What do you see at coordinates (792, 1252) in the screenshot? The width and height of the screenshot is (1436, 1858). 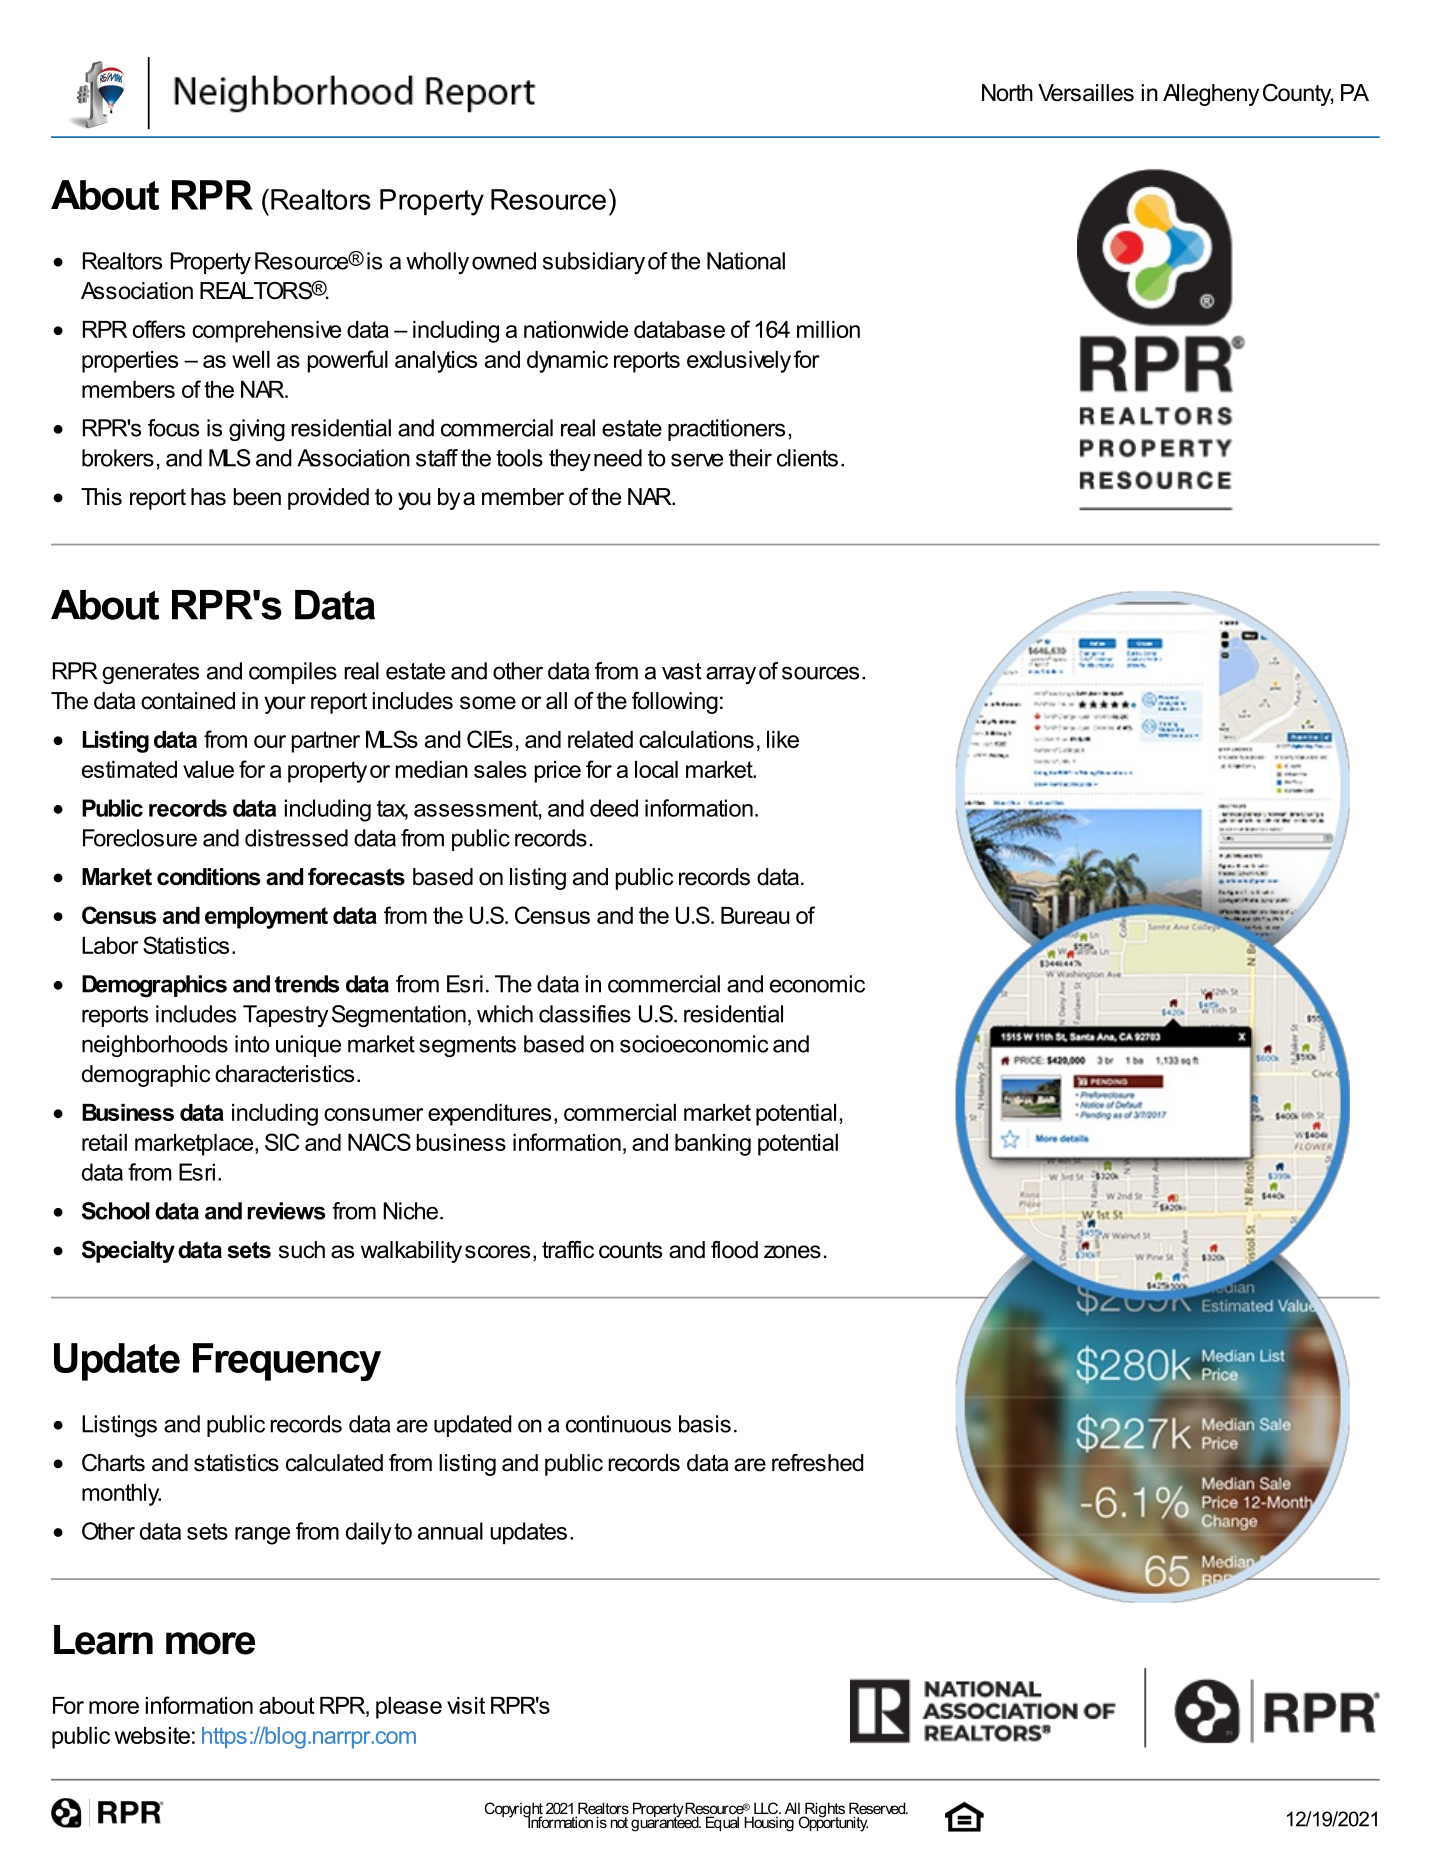 I see `zones` at bounding box center [792, 1252].
